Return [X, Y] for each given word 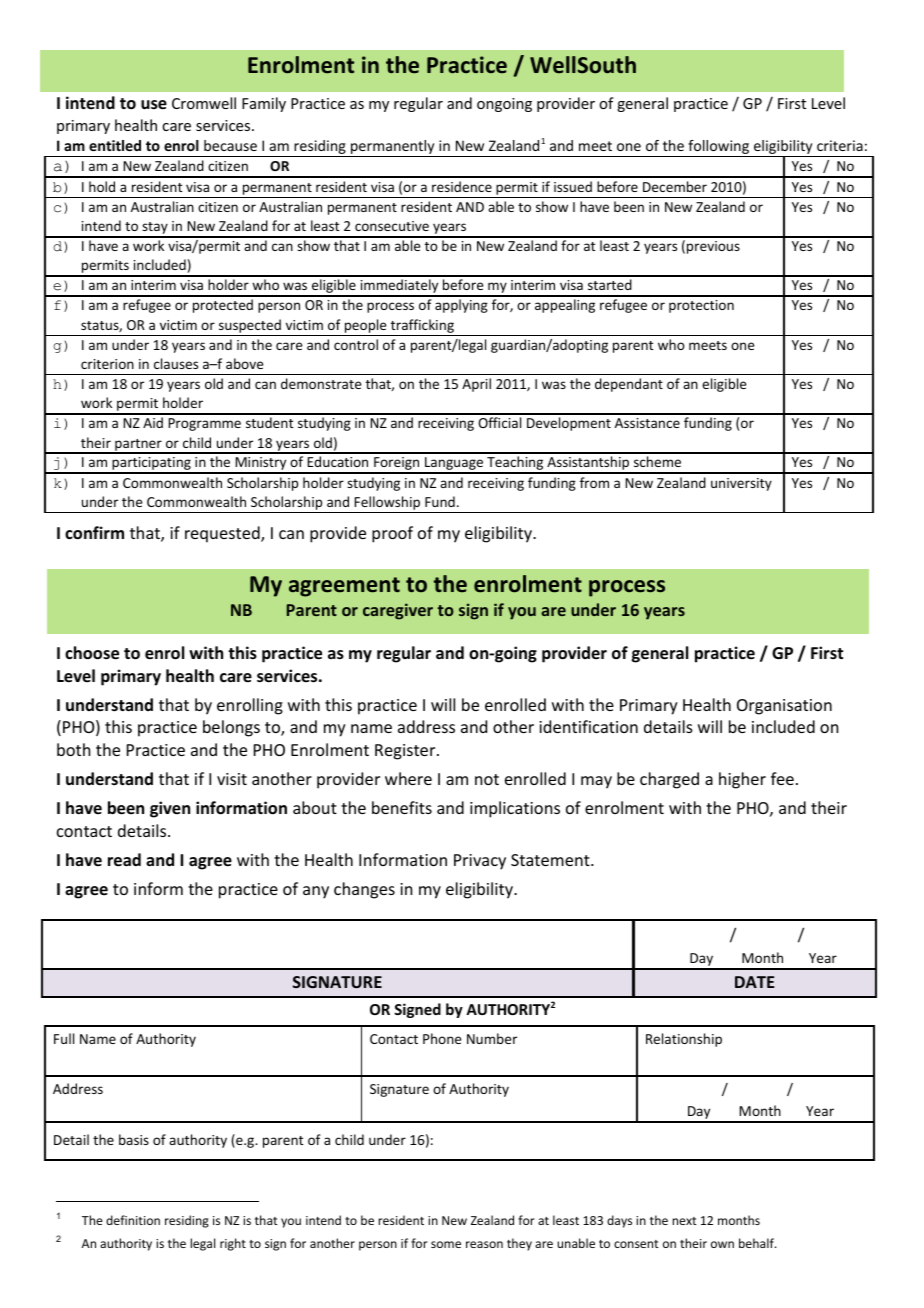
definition [133, 1220]
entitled [115, 145]
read [124, 860]
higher [742, 780]
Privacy [480, 862]
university [741, 484]
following [718, 148]
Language [454, 465]
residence [462, 186]
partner [138, 446]
